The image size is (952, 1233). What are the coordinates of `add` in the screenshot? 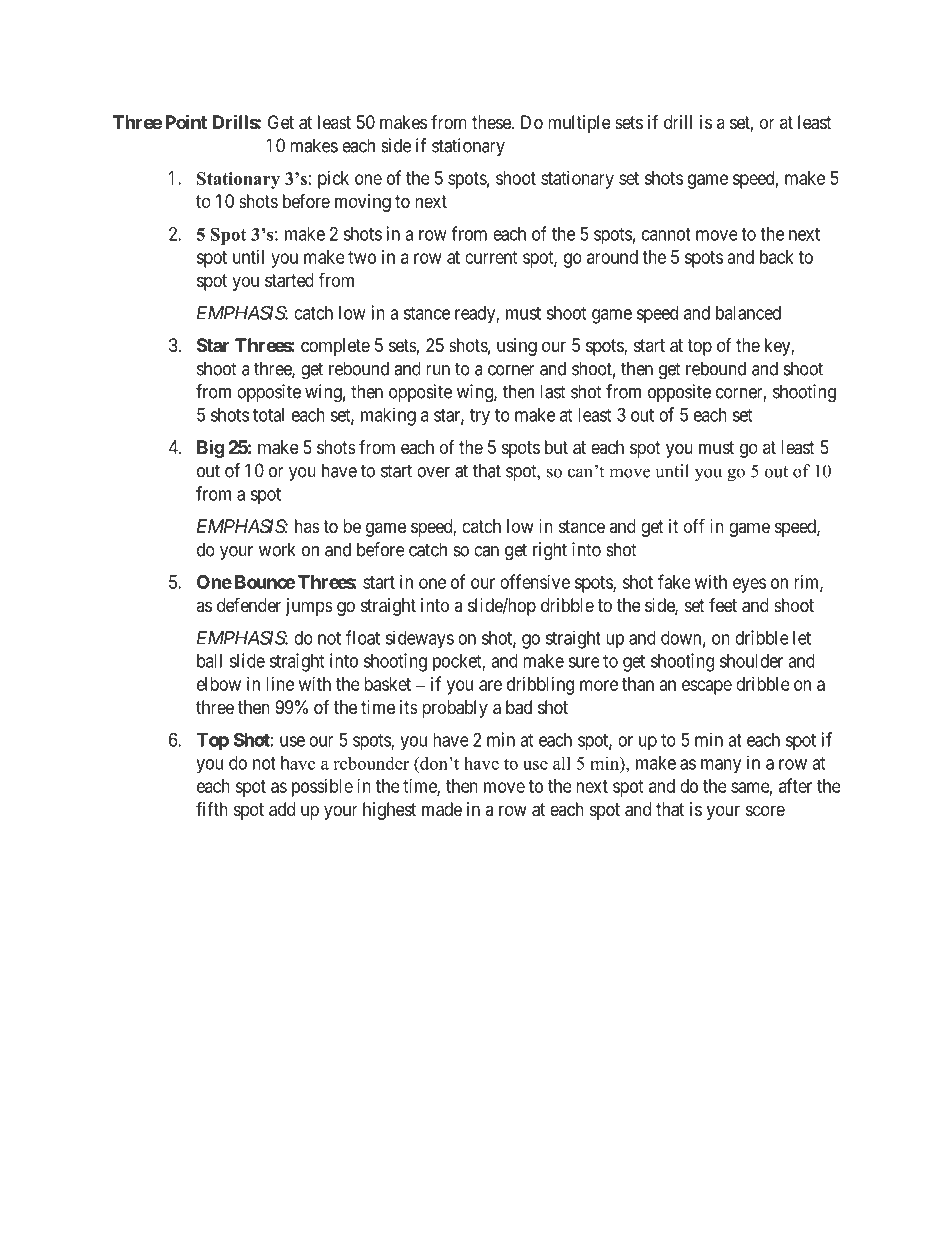 It's located at (282, 809).
